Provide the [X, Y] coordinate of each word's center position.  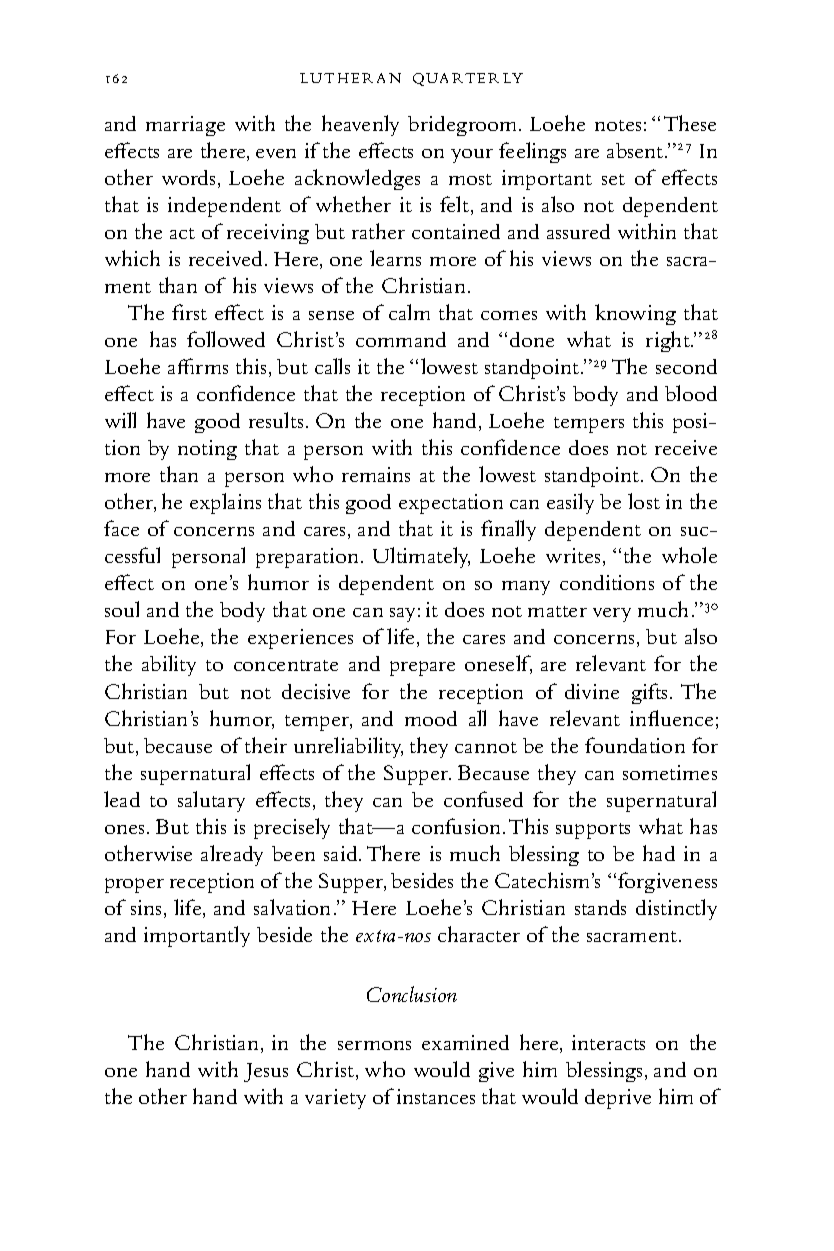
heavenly [360, 125]
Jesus [266, 1072]
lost [644, 501]
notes [618, 125]
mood [431, 718]
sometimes [670, 772]
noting [207, 450]
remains [376, 474]
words [188, 177]
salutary [211, 801]
